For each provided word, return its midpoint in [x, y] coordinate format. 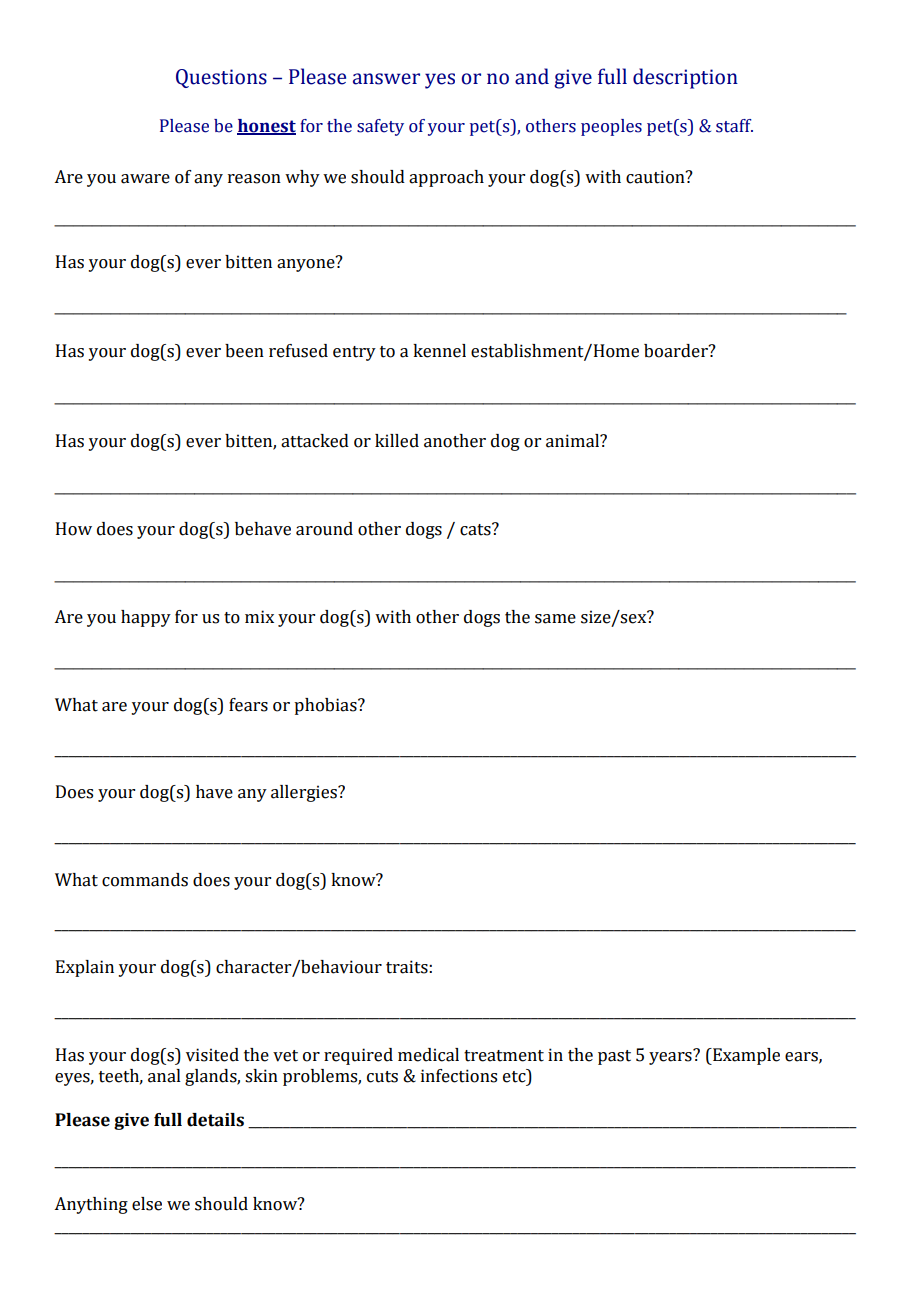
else [147, 1204]
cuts [382, 1077]
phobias [326, 706]
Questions [221, 78]
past [614, 1057]
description [685, 78]
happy [146, 618]
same [555, 619]
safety [380, 127]
